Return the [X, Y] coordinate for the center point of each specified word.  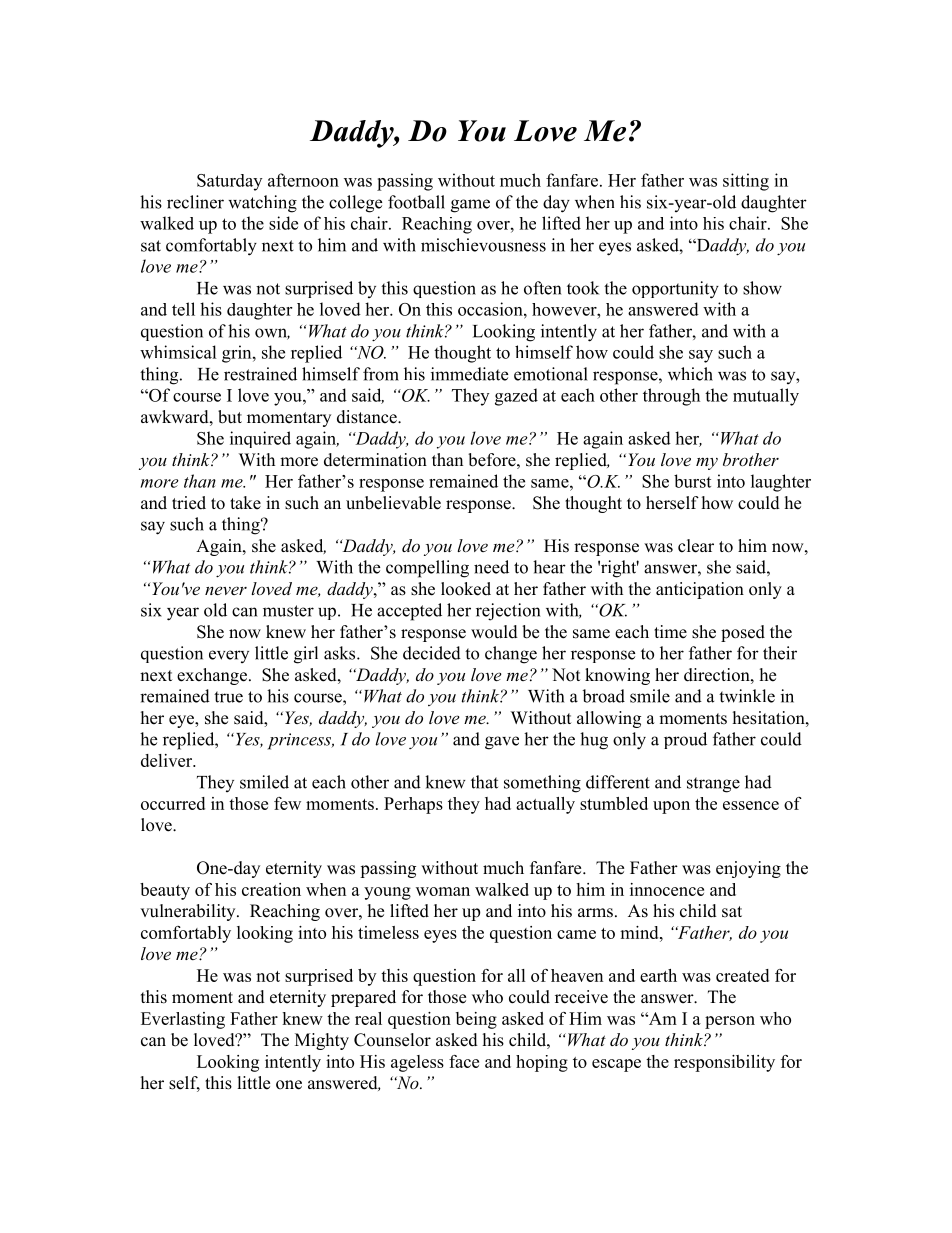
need [491, 567]
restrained [260, 374]
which [690, 374]
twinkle [747, 696]
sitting [746, 182]
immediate [469, 374]
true [228, 697]
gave [502, 743]
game [470, 206]
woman [443, 891]
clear [696, 546]
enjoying [748, 869]
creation [271, 889]
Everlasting [183, 1020]
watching [262, 204]
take [245, 503]
